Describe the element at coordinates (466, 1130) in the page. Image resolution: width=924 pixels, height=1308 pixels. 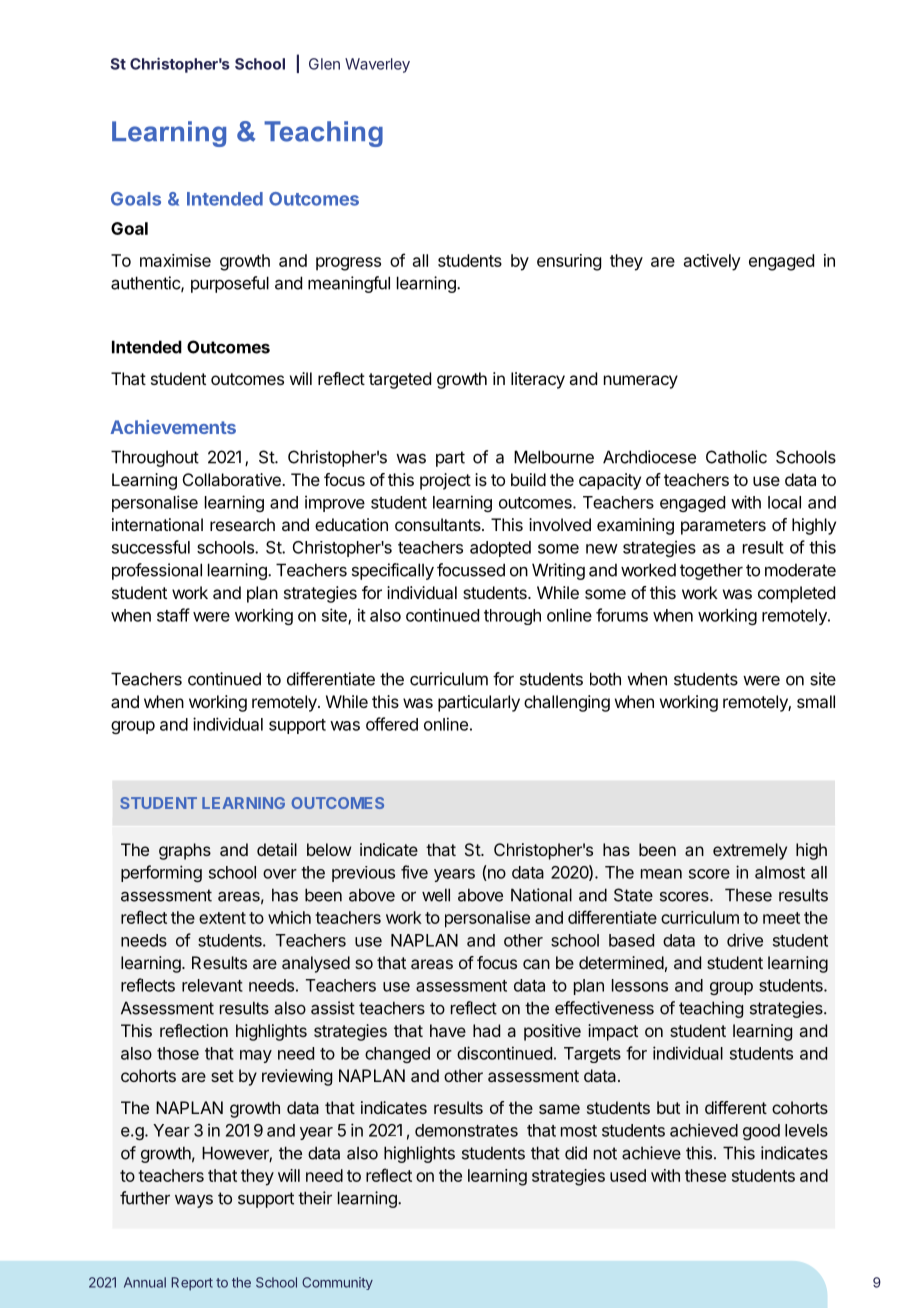
I see `demonstrates` at that location.
